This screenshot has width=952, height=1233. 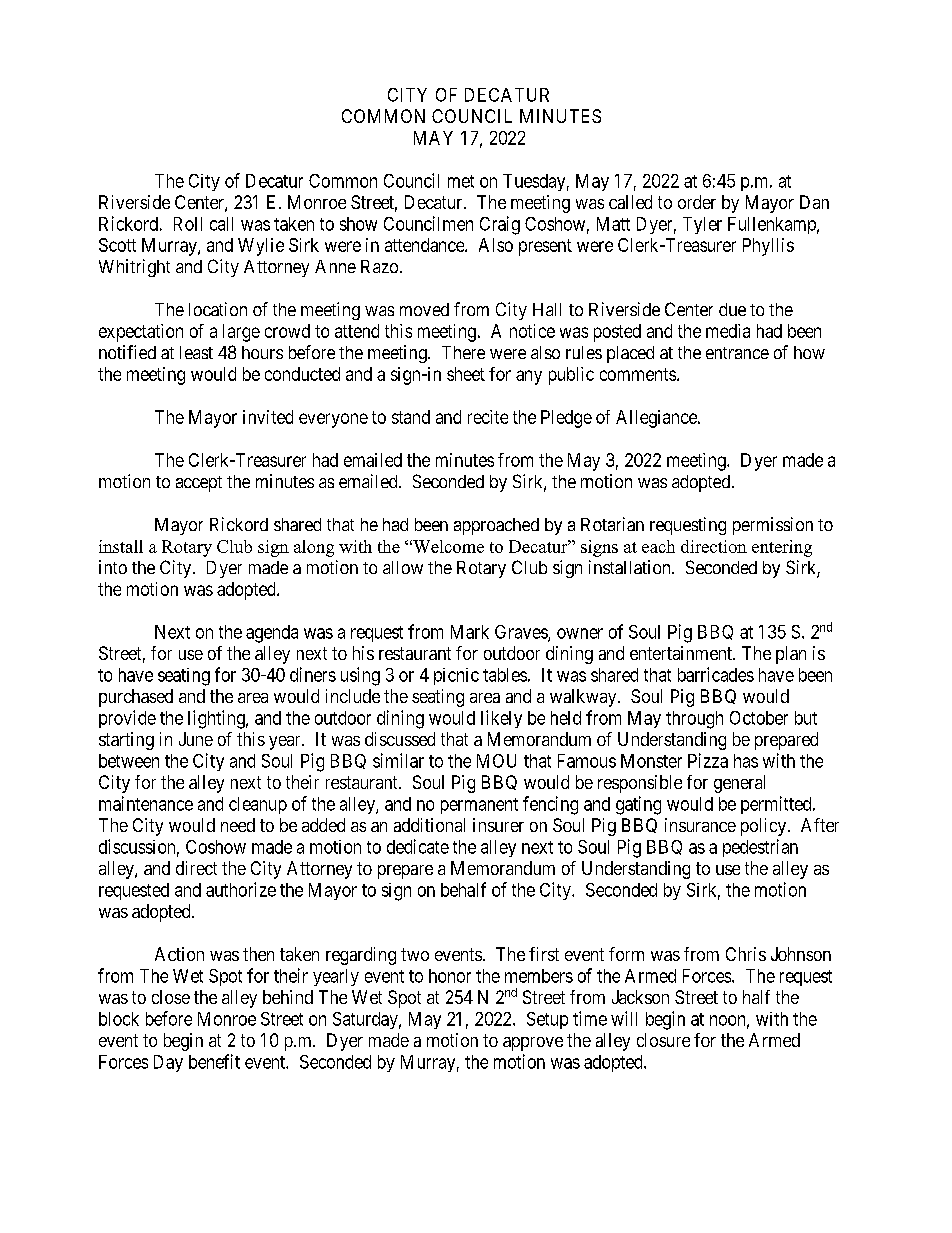 What do you see at coordinates (697, 202) in the screenshot?
I see `order` at bounding box center [697, 202].
